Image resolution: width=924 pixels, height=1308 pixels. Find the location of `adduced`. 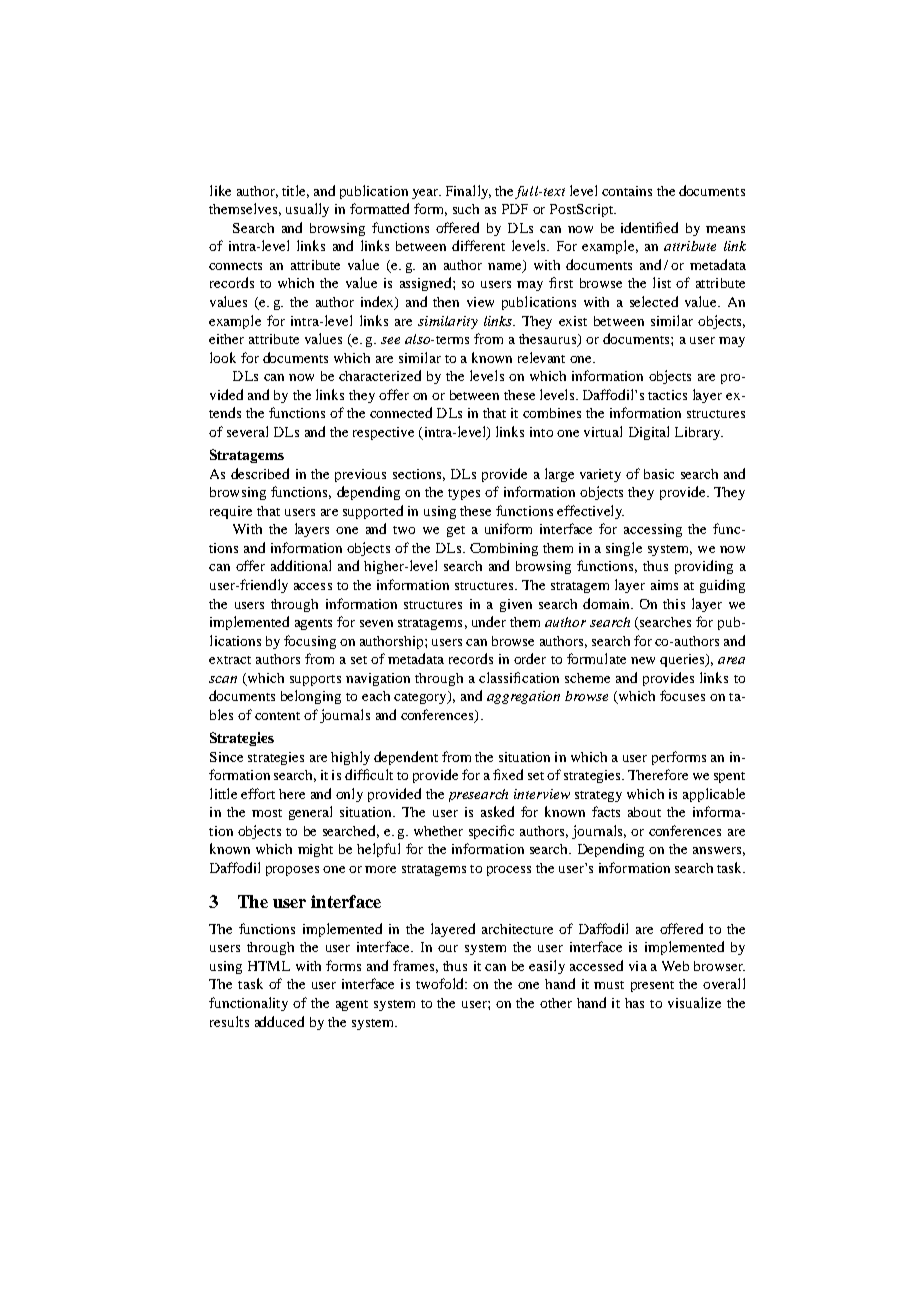

adduced is located at coordinates (279, 1021).
